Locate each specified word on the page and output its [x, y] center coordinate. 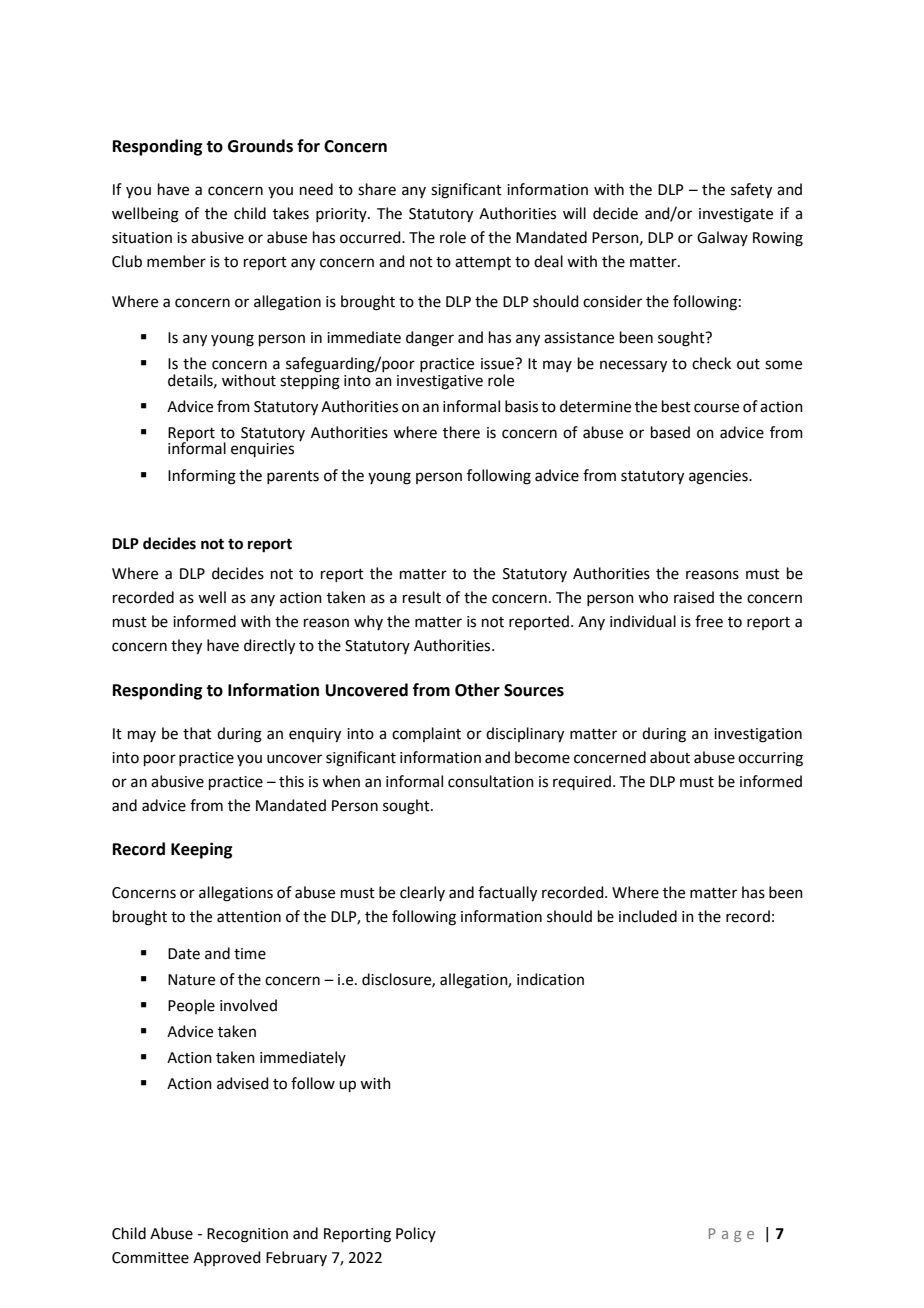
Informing [202, 477]
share [377, 189]
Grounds [260, 146]
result [422, 597]
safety [751, 191]
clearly [422, 893]
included [648, 916]
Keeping [201, 850]
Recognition [247, 1235]
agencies [719, 477]
